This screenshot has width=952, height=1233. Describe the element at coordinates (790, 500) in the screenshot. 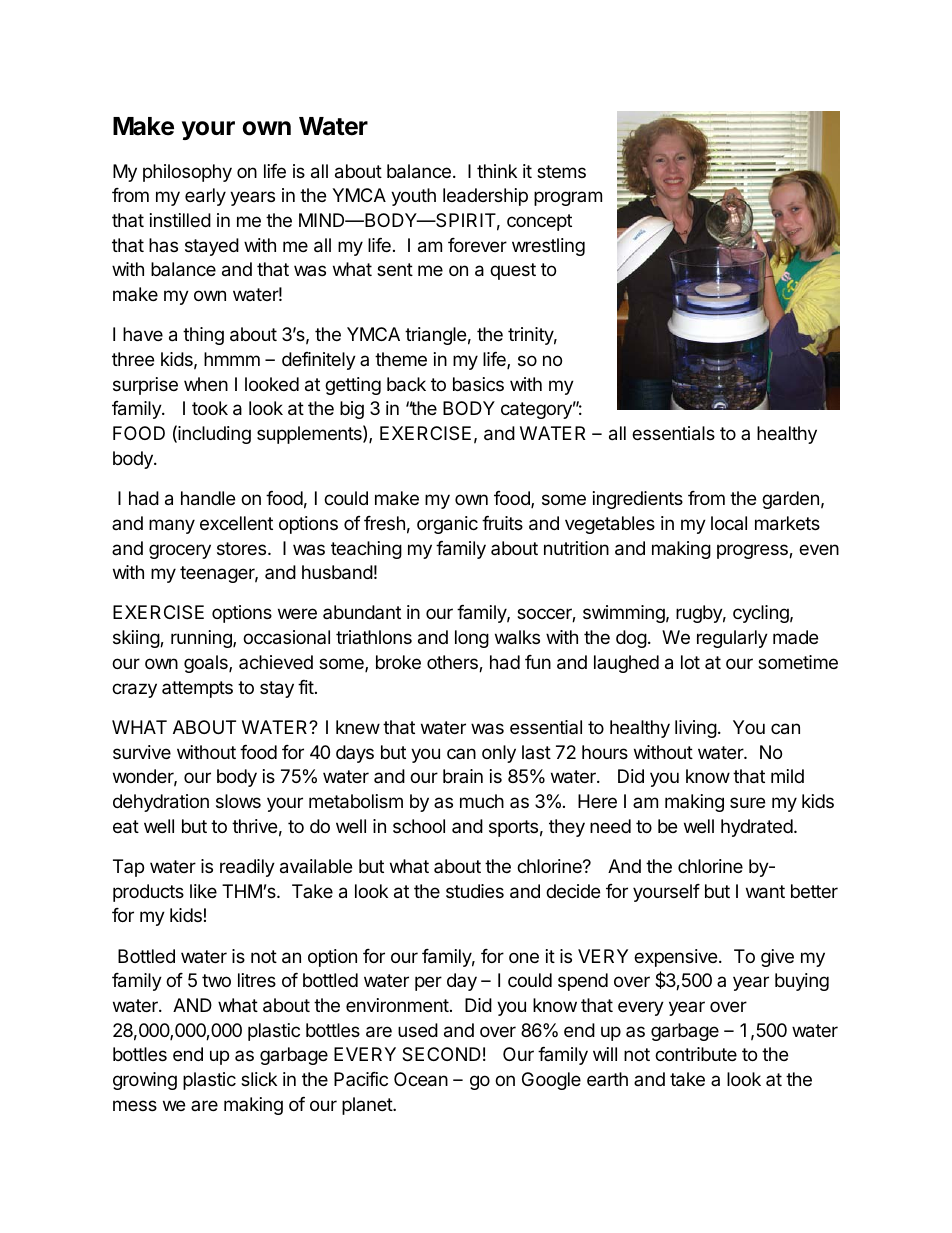

I see `garden` at that location.
